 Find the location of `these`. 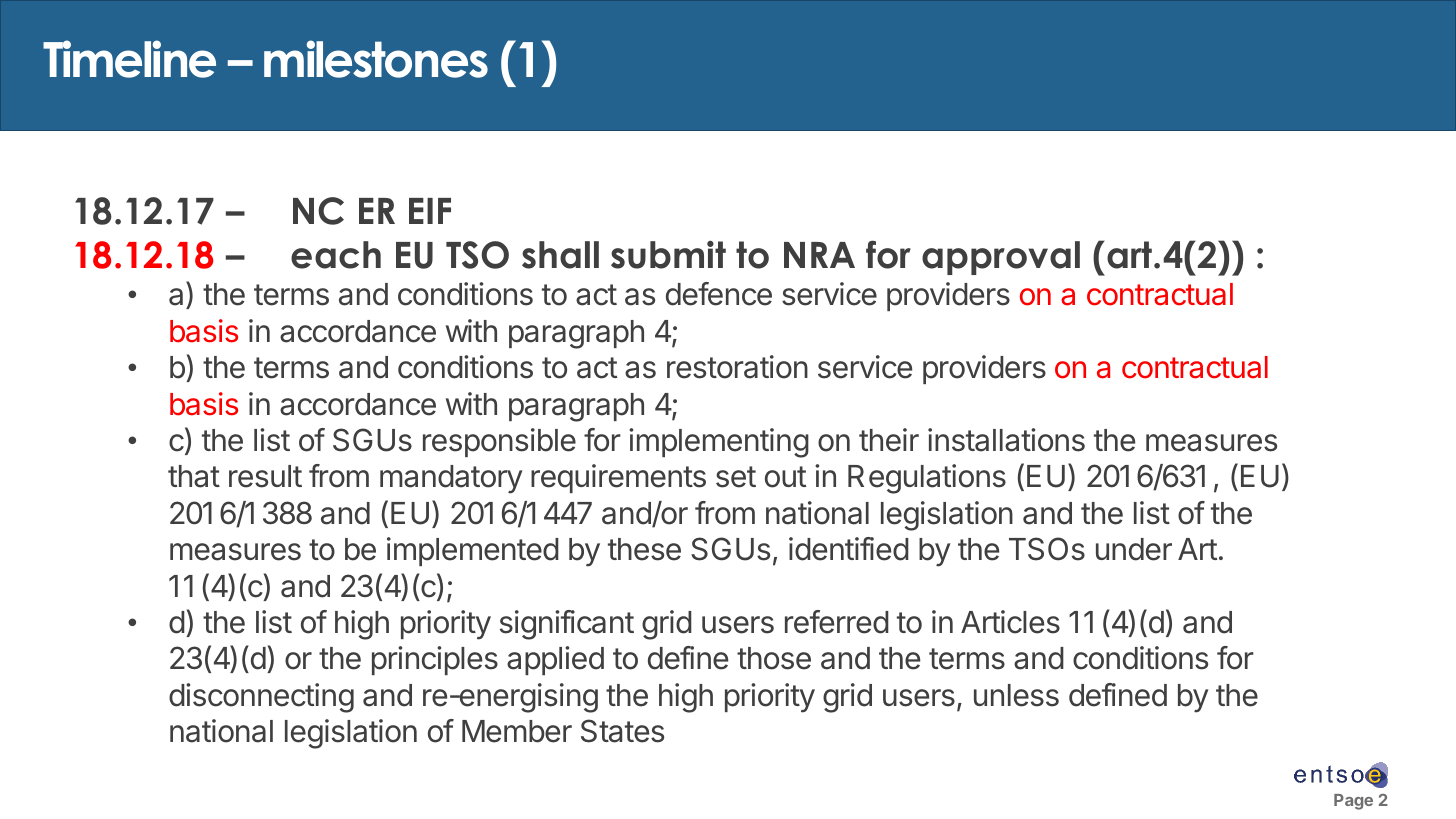

these is located at coordinates (644, 549).
